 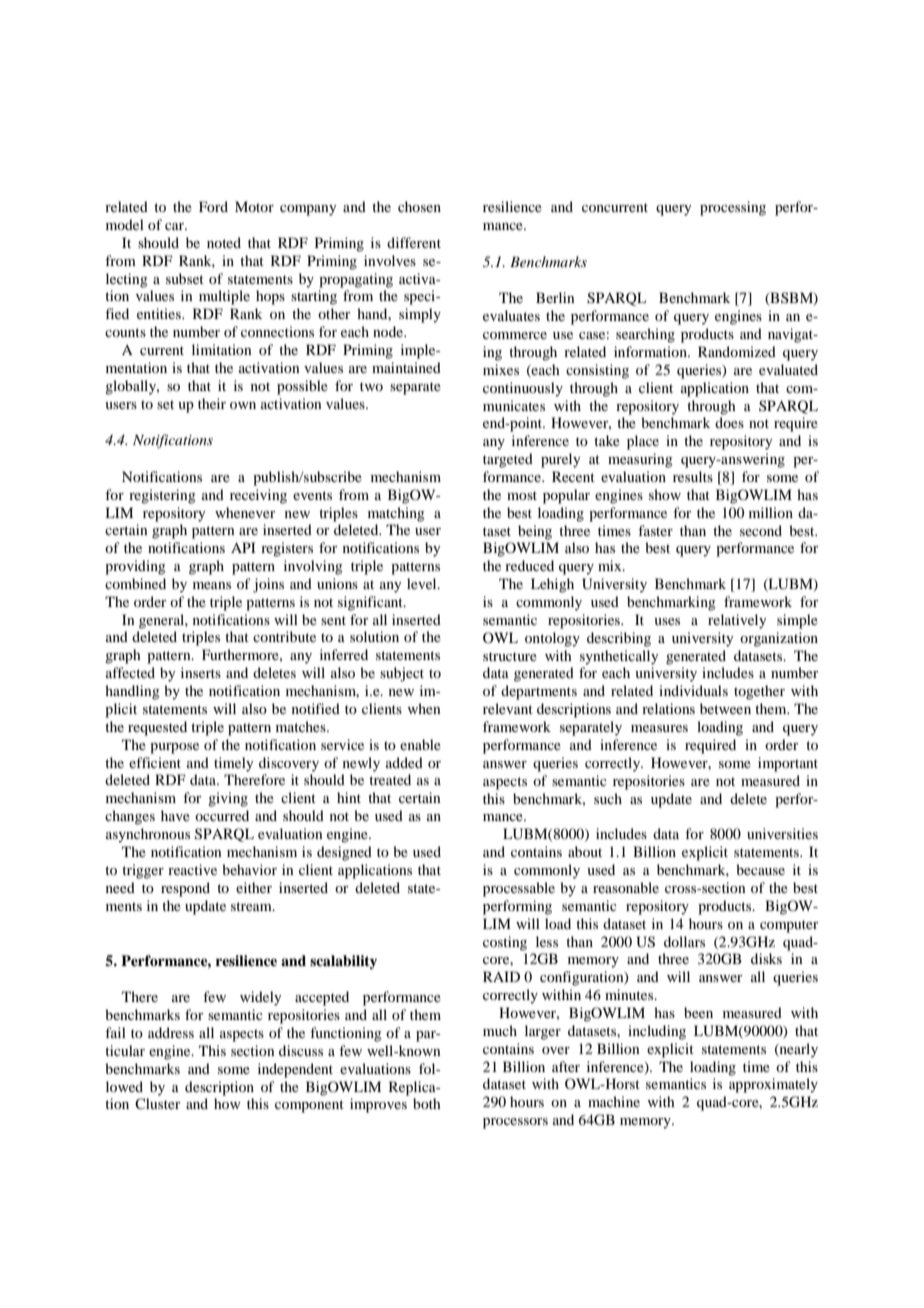 I want to click on respond, so click(x=185, y=889).
